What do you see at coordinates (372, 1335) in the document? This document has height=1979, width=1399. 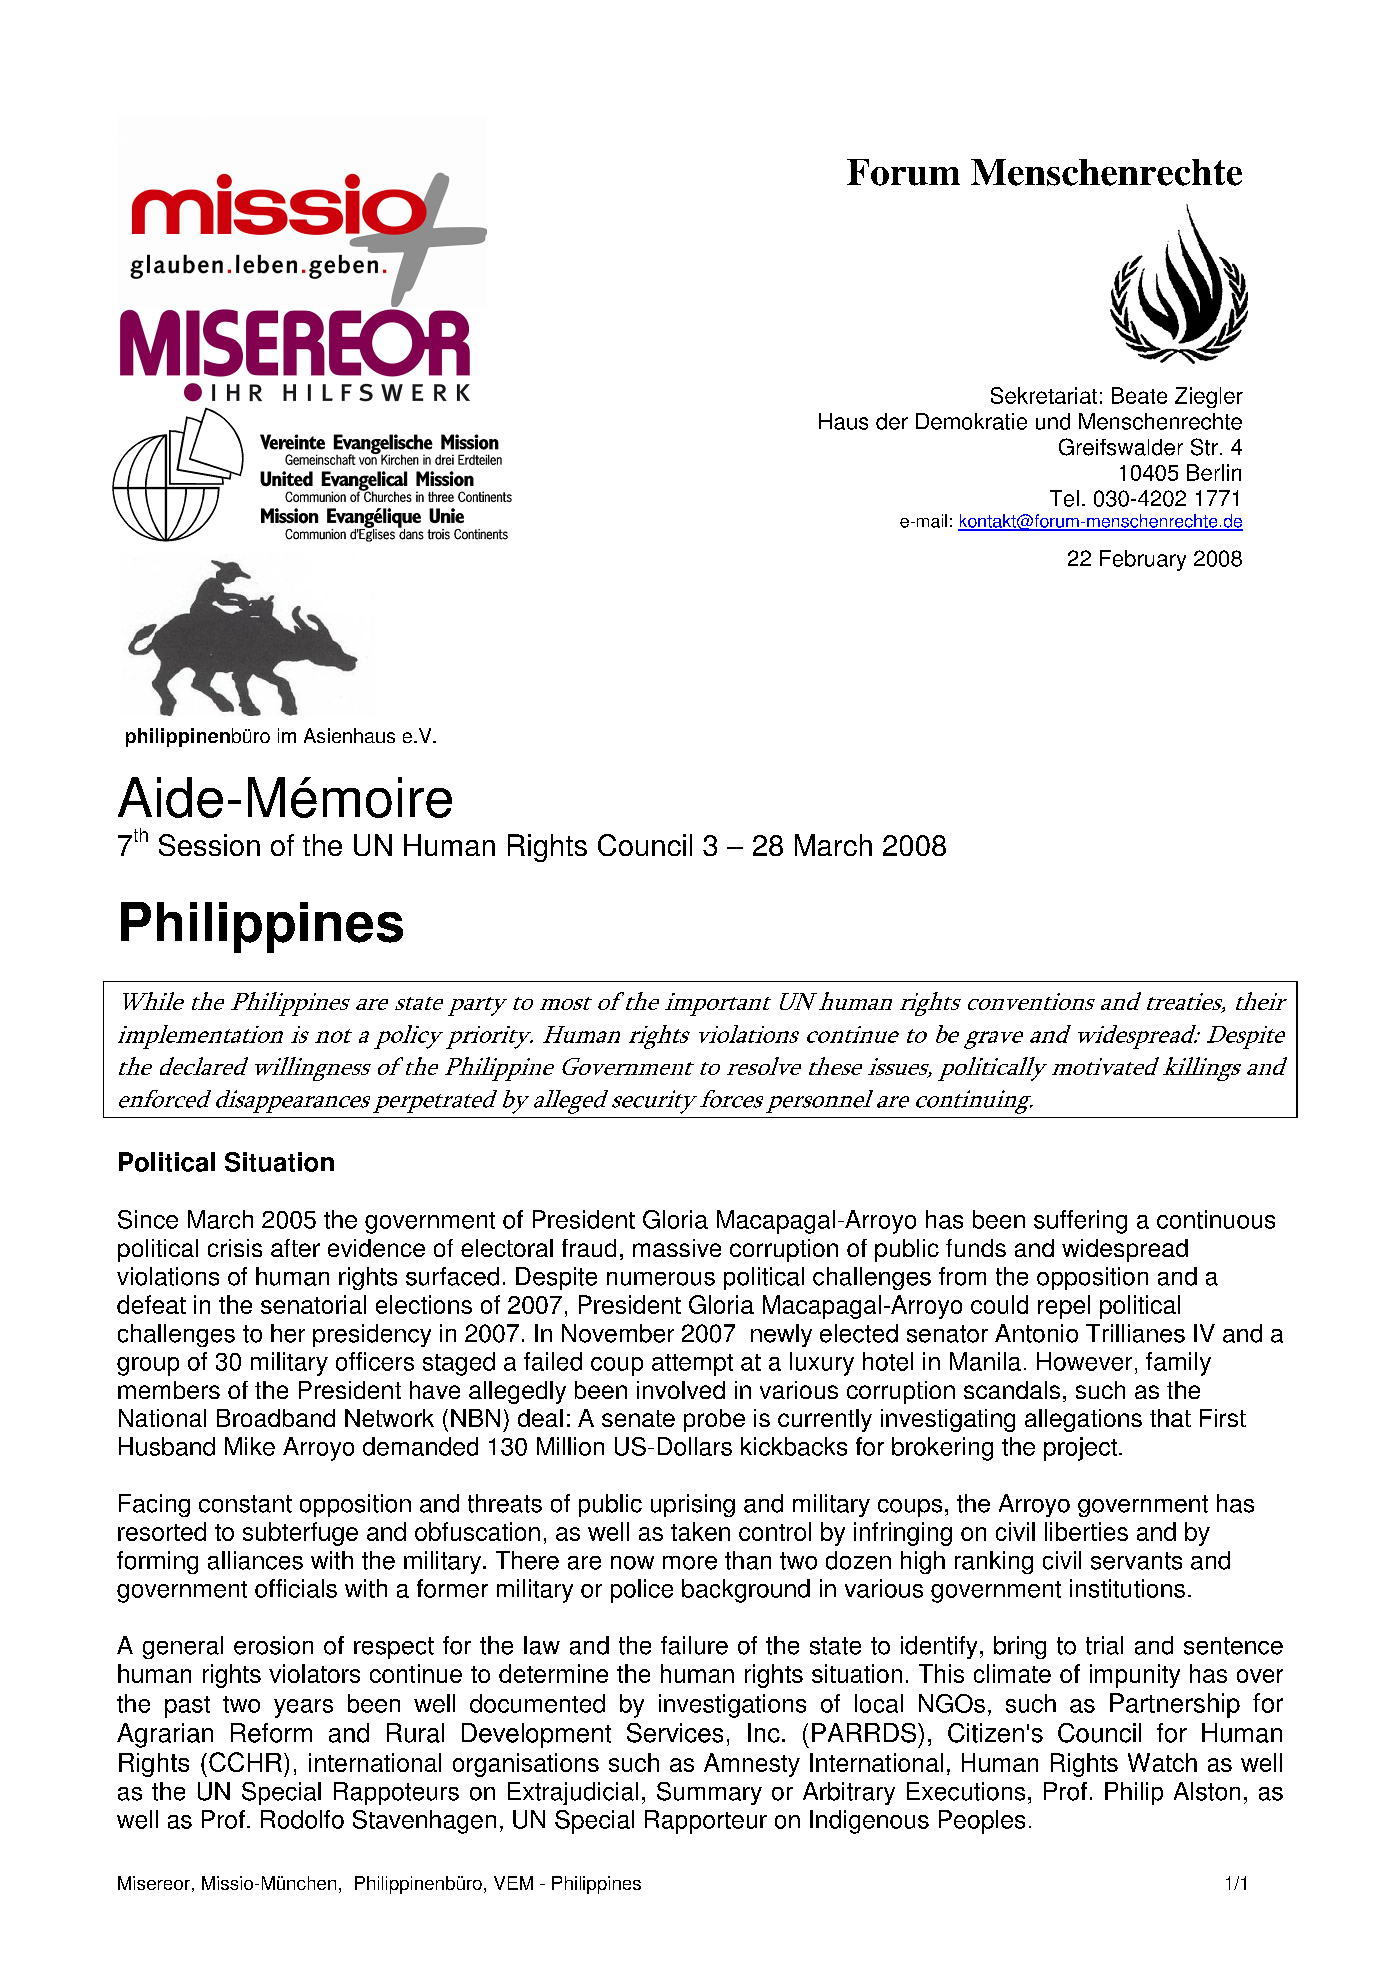 I see `presidency` at bounding box center [372, 1335].
